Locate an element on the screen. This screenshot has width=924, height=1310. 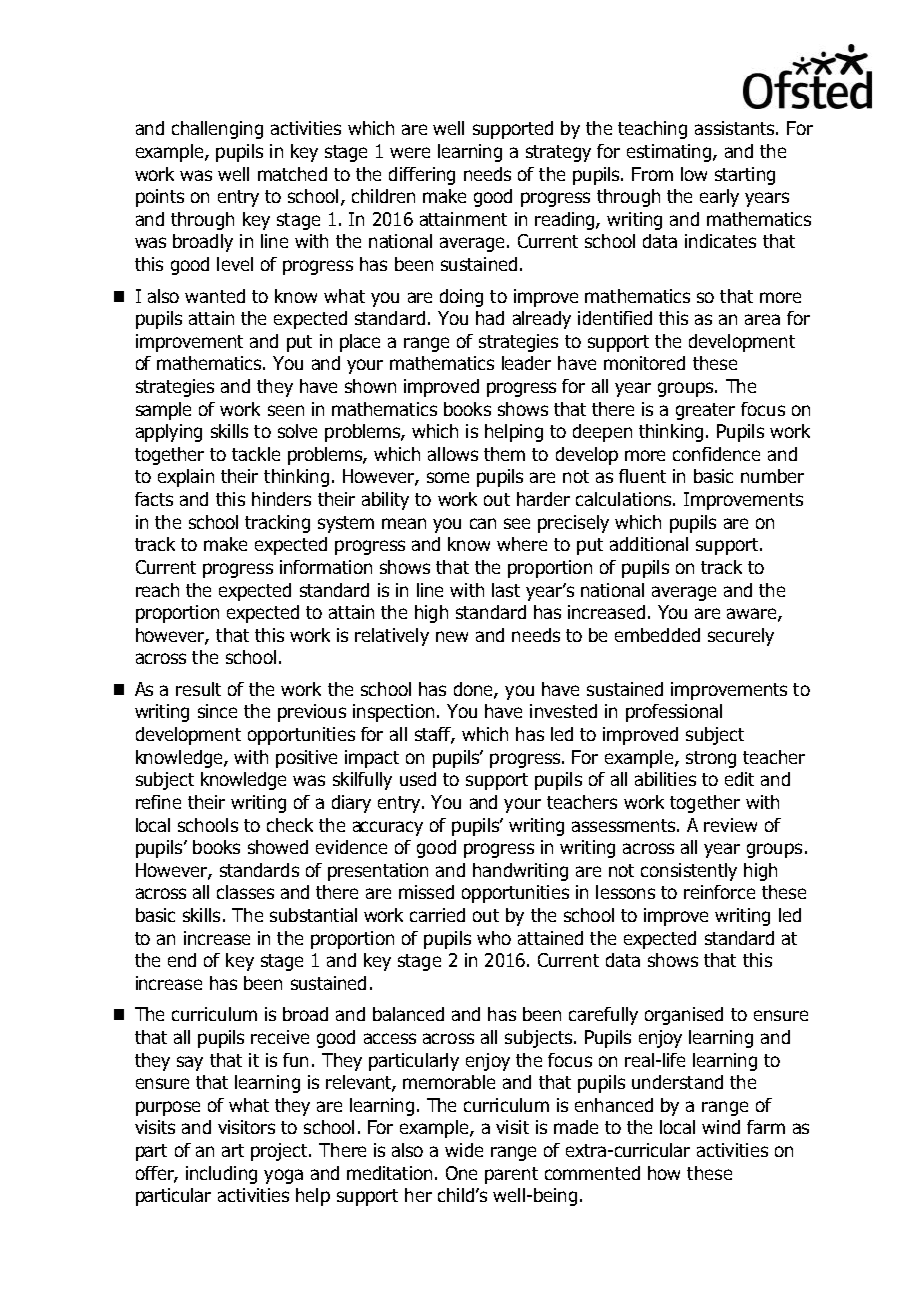
carried is located at coordinates (437, 915).
